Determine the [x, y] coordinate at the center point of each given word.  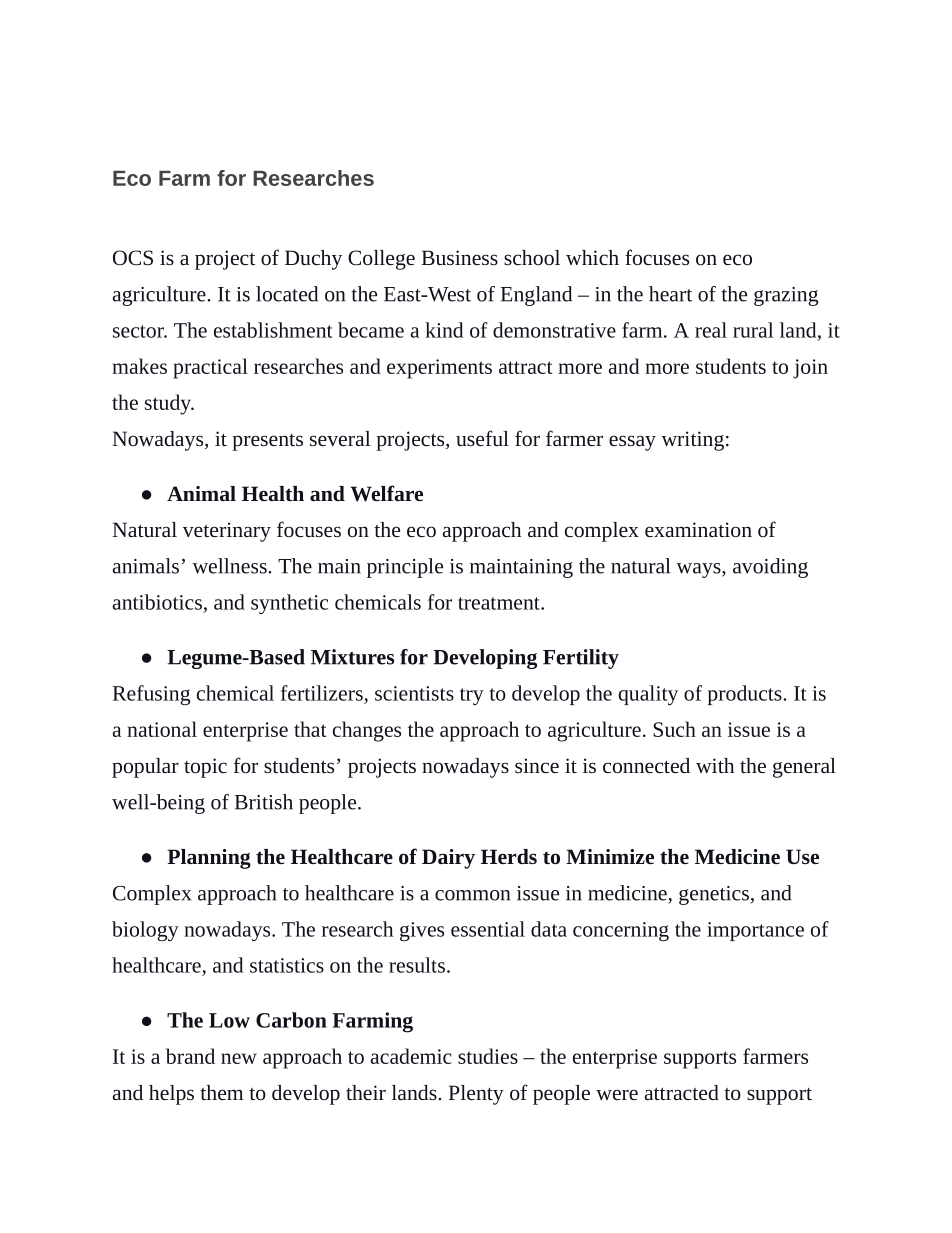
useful [482, 438]
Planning [209, 859]
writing [692, 441]
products [746, 695]
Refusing [151, 695]
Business [459, 257]
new [239, 1058]
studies [488, 1056]
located [287, 294]
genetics [715, 895]
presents [267, 442]
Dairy [448, 859]
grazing [786, 296]
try [472, 696]
